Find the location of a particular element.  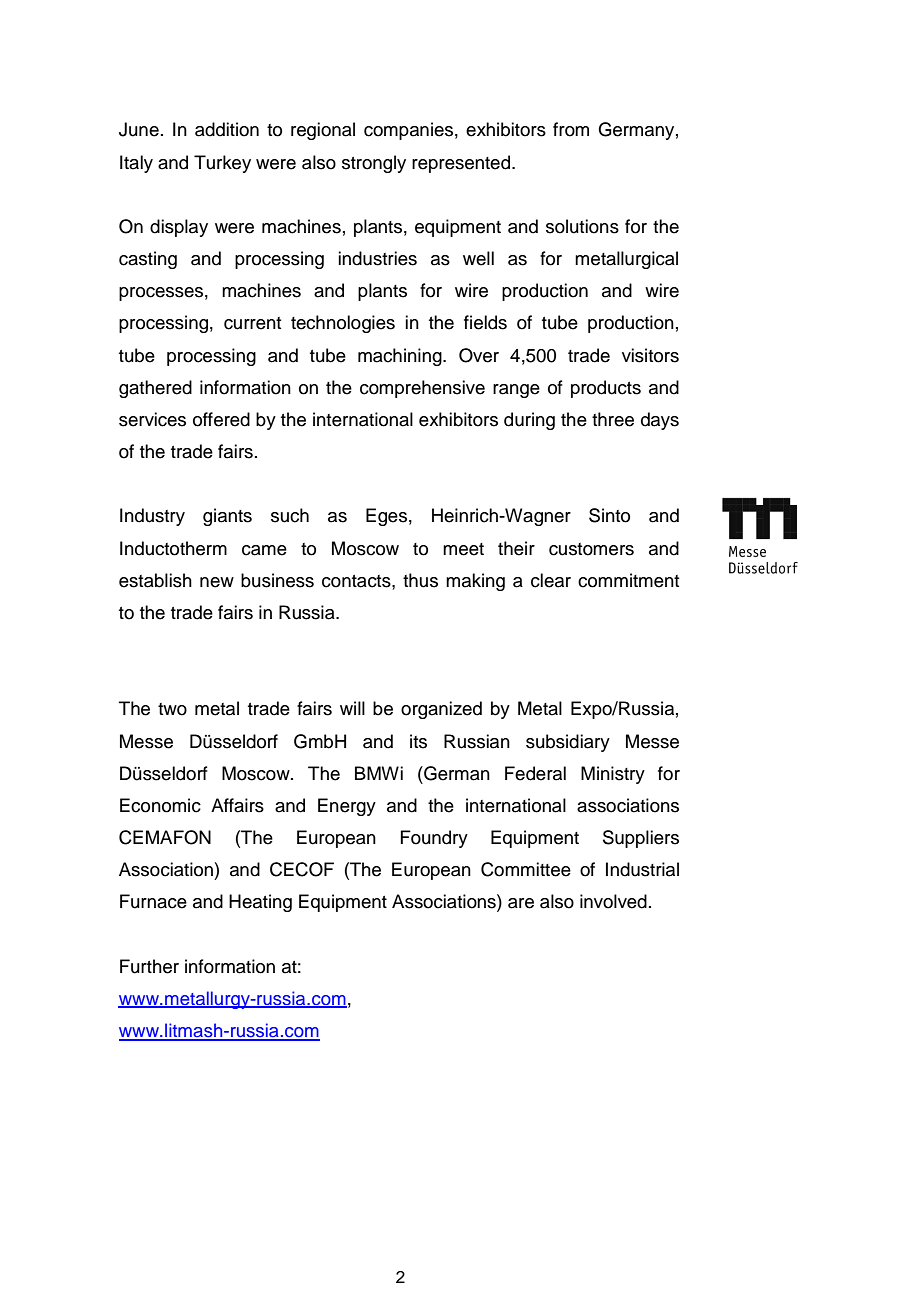

thus is located at coordinates (420, 580).
